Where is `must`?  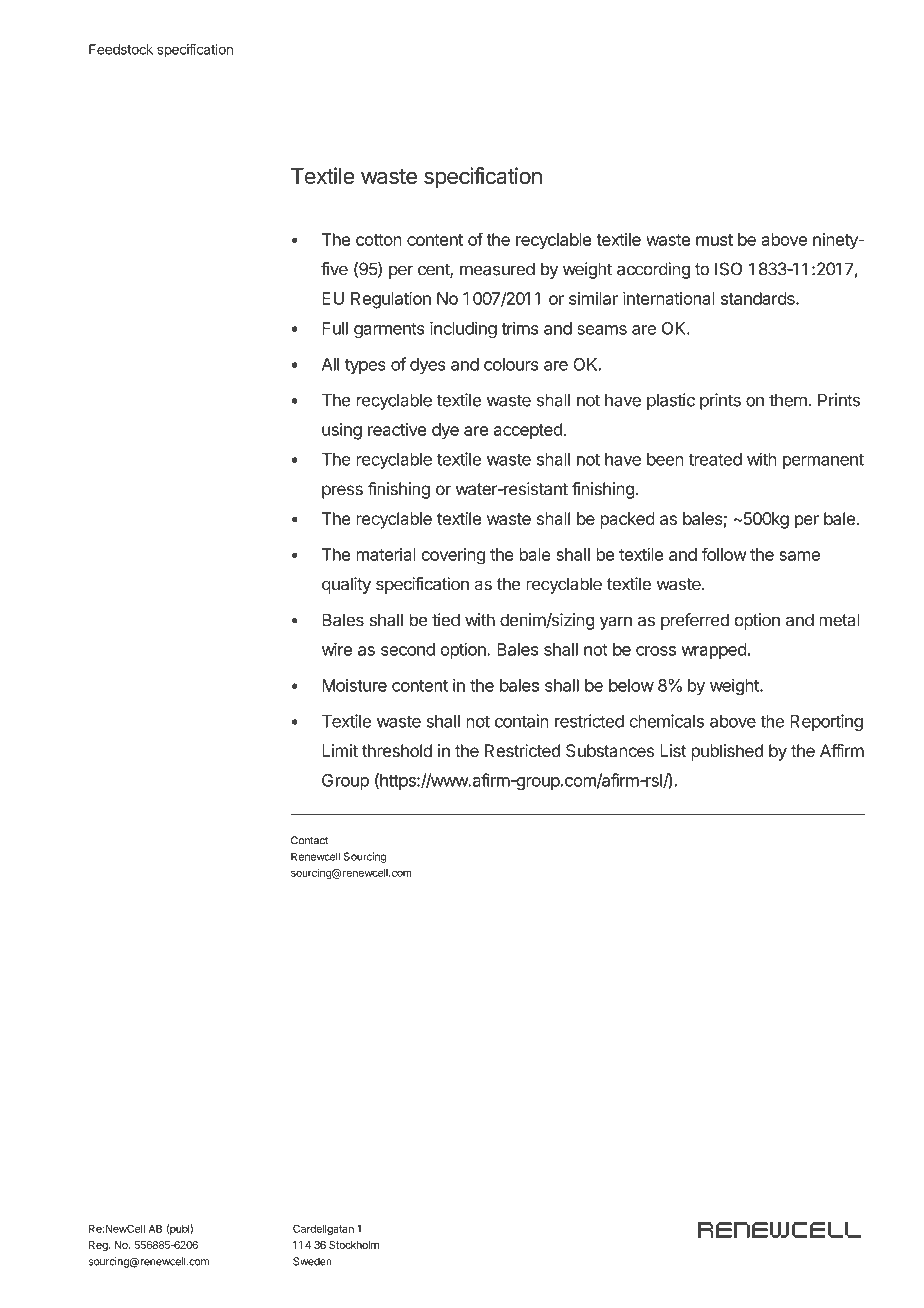
must is located at coordinates (714, 240).
